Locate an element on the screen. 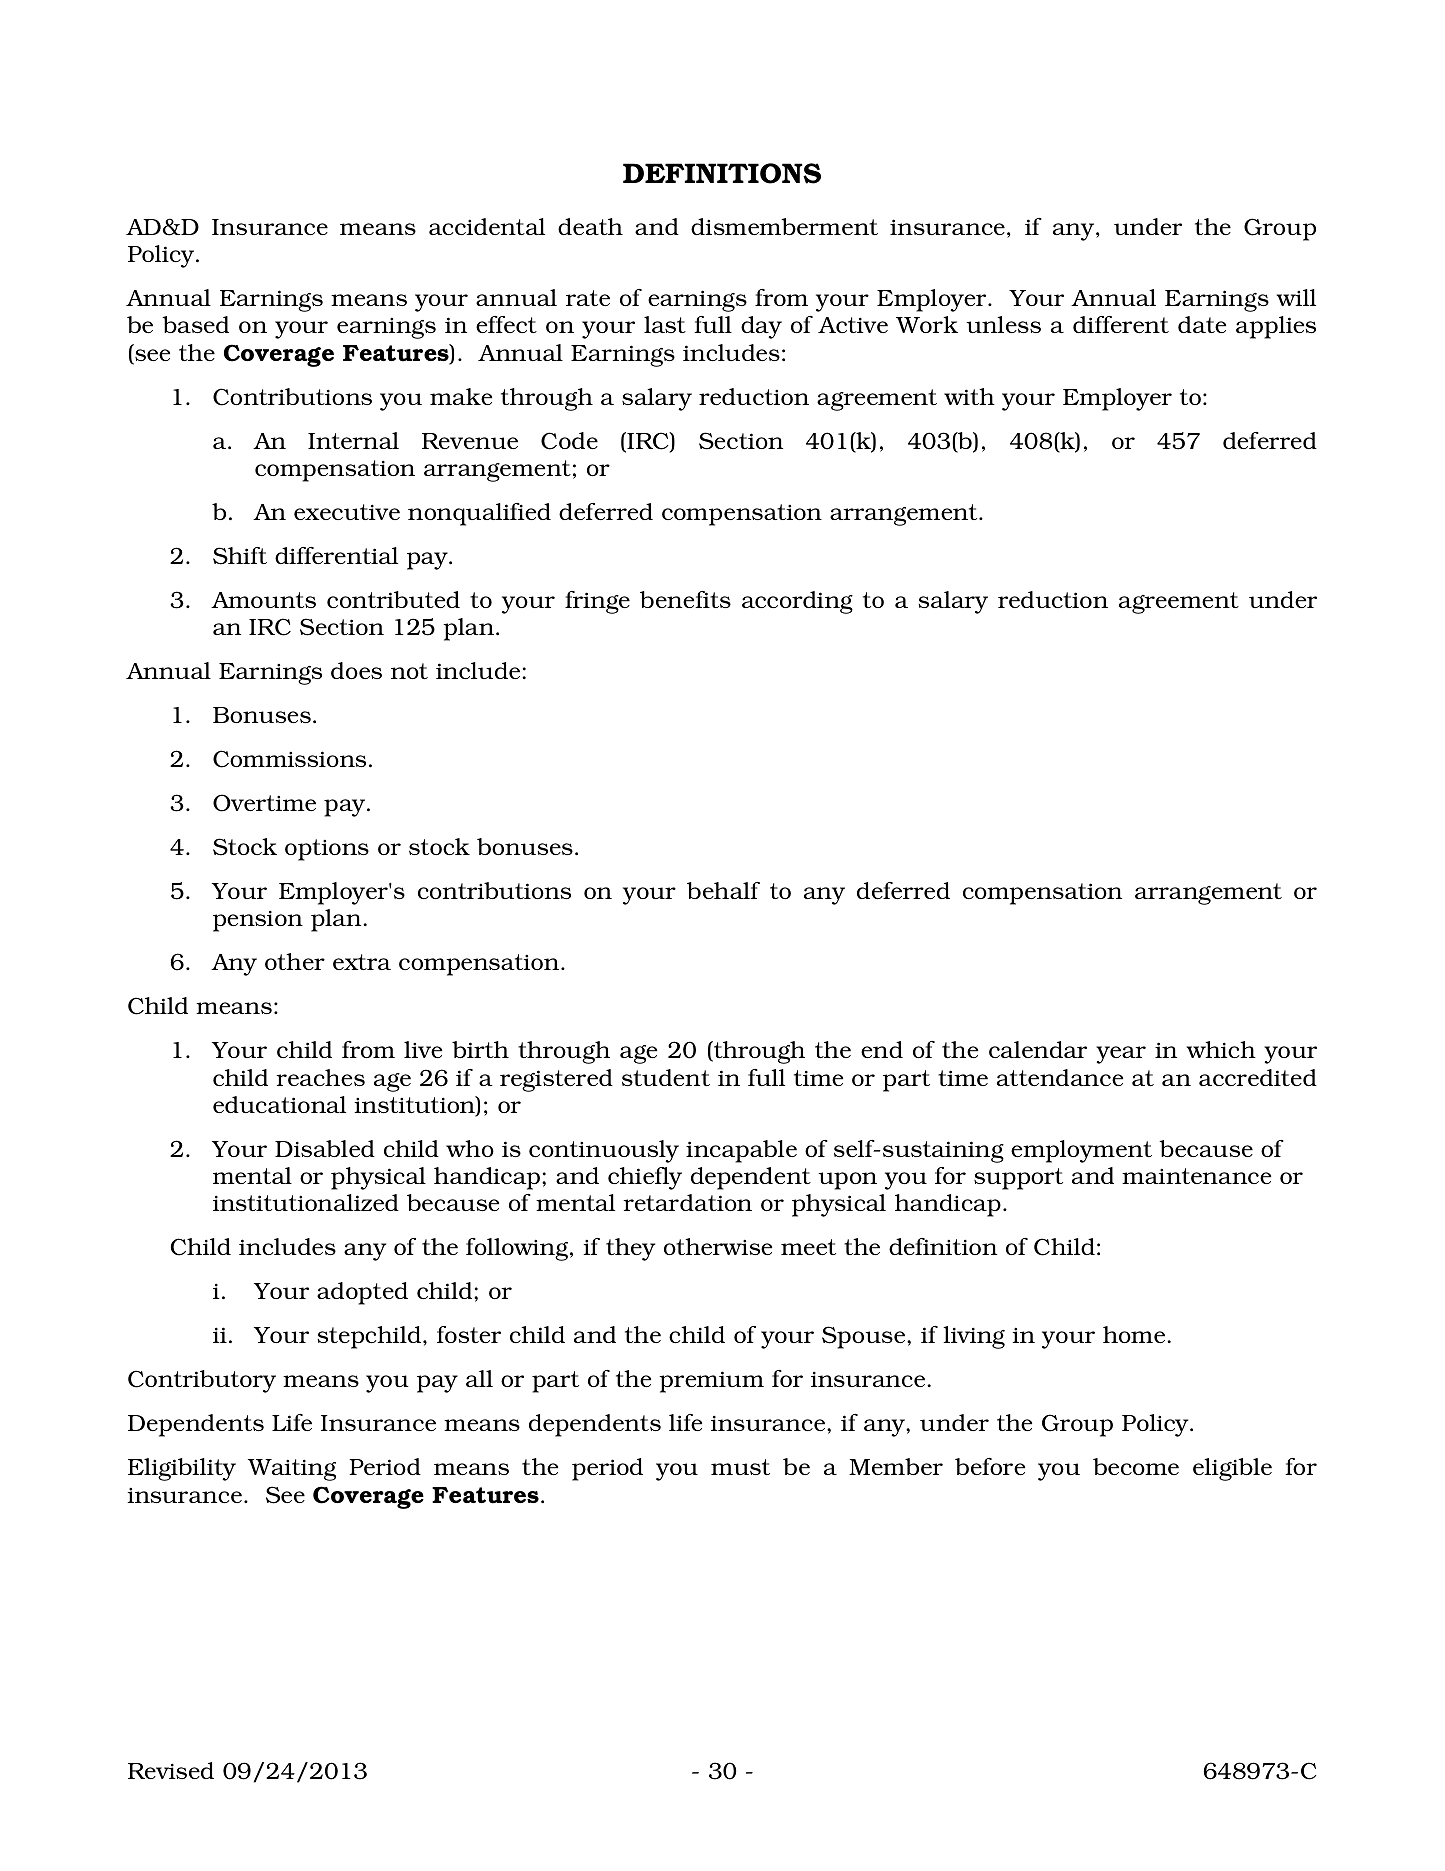 Image resolution: width=1445 pixels, height=1871 pixels. date is located at coordinates (1202, 324).
